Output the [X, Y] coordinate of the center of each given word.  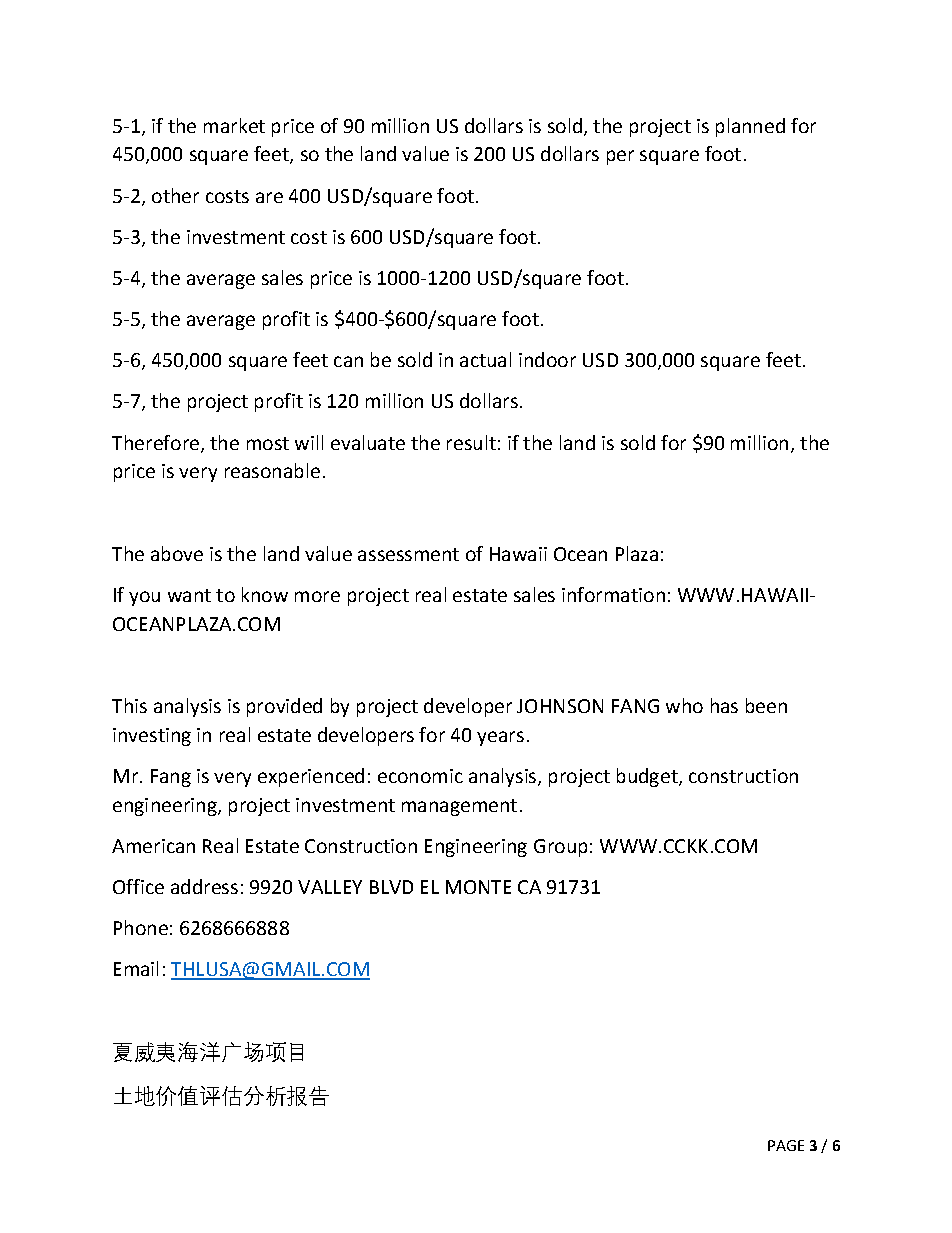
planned [750, 127]
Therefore [155, 442]
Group [560, 848]
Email [136, 968]
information [613, 594]
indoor [547, 359]
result [471, 442]
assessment [408, 554]
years [500, 738]
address [204, 886]
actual [485, 359]
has [724, 705]
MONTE [478, 887]
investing [152, 737]
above [177, 553]
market [234, 125]
